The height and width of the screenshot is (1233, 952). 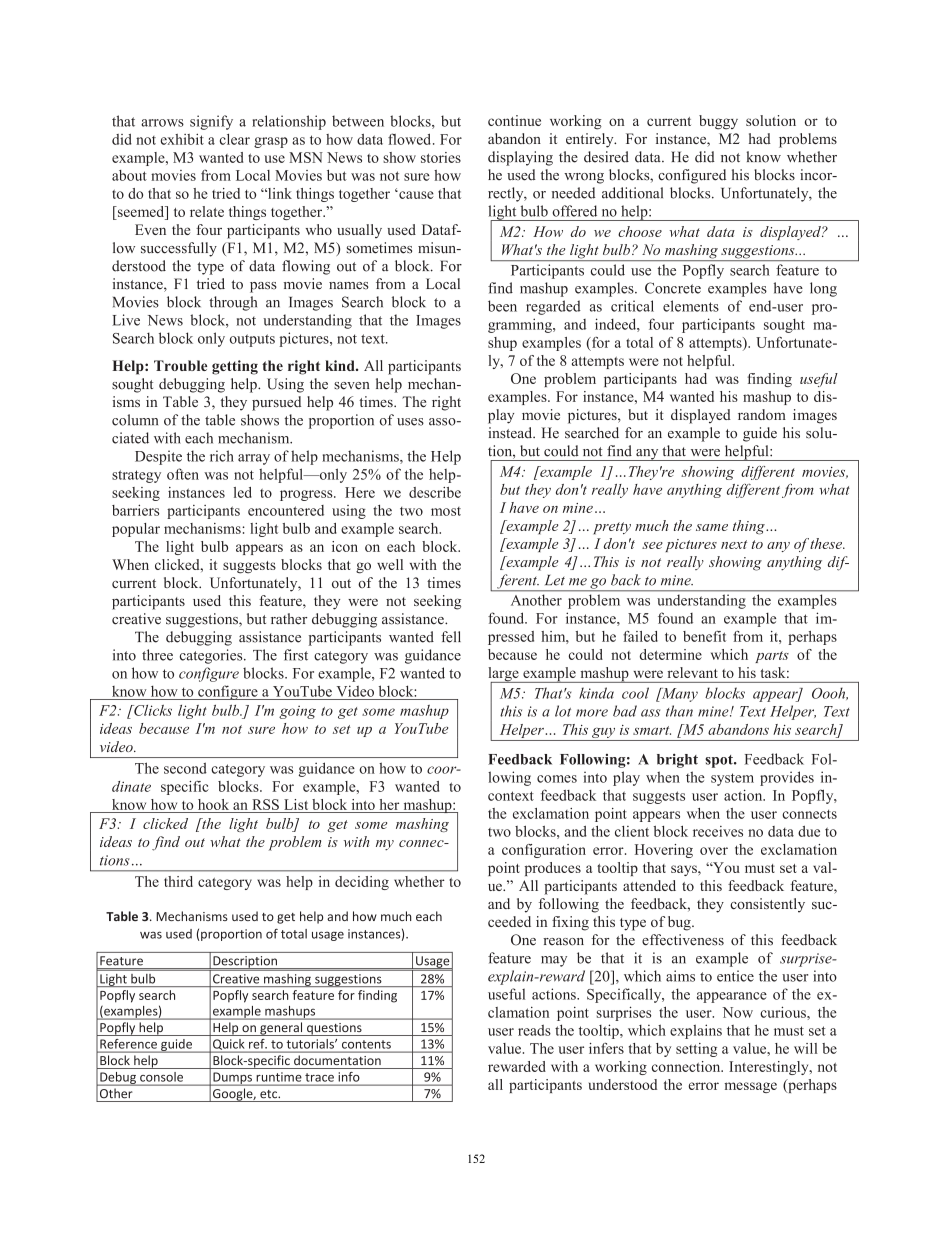 What do you see at coordinates (770, 1068) in the screenshot?
I see `Interestingly` at bounding box center [770, 1068].
